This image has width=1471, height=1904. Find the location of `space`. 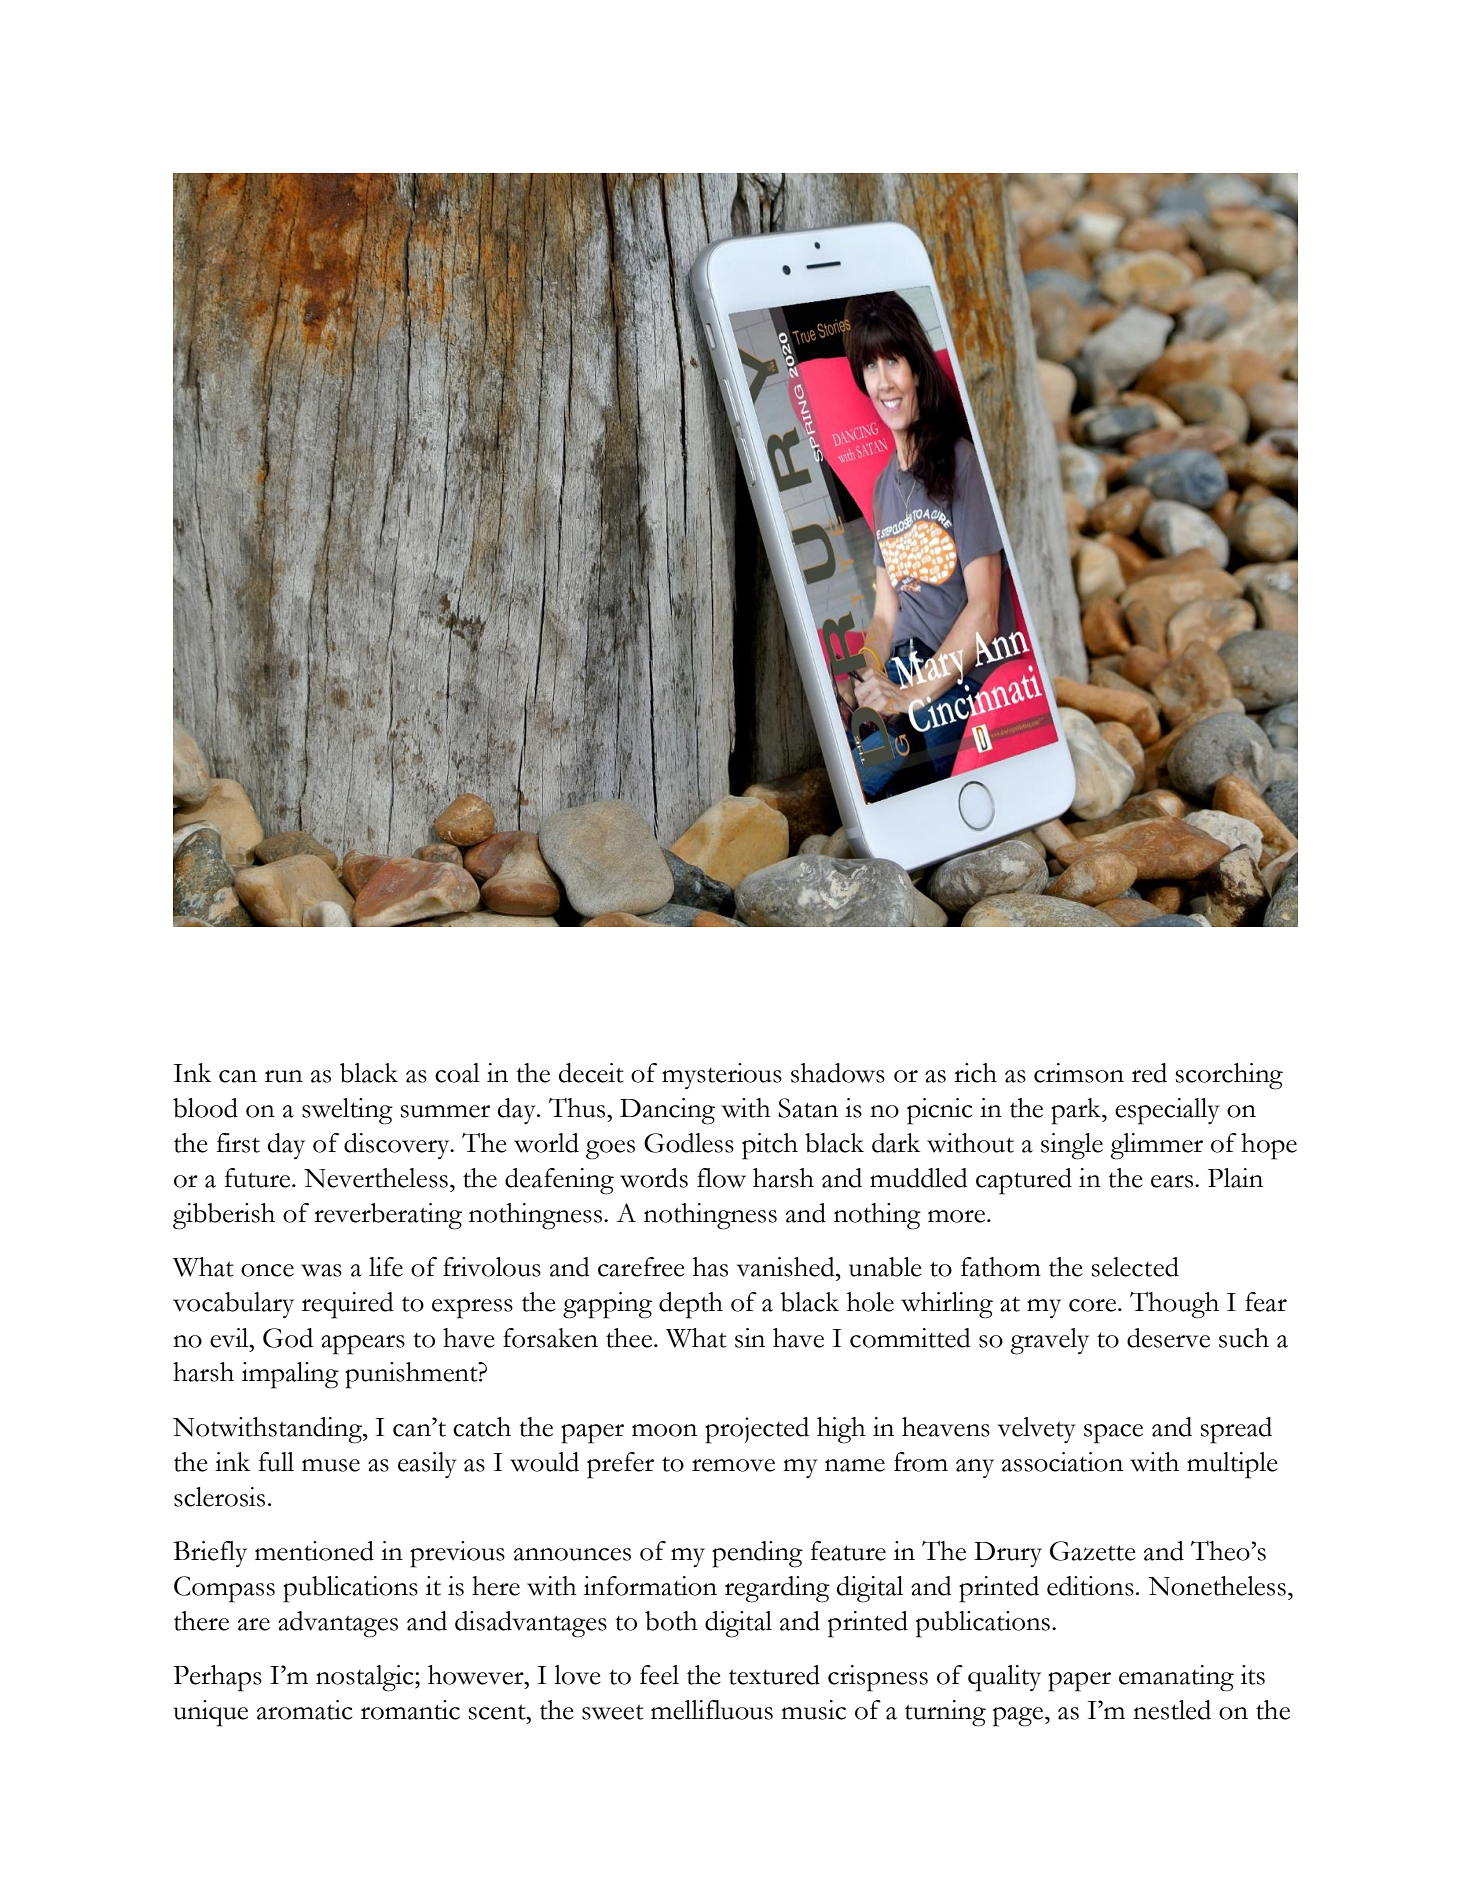

space is located at coordinates (1113, 1434).
